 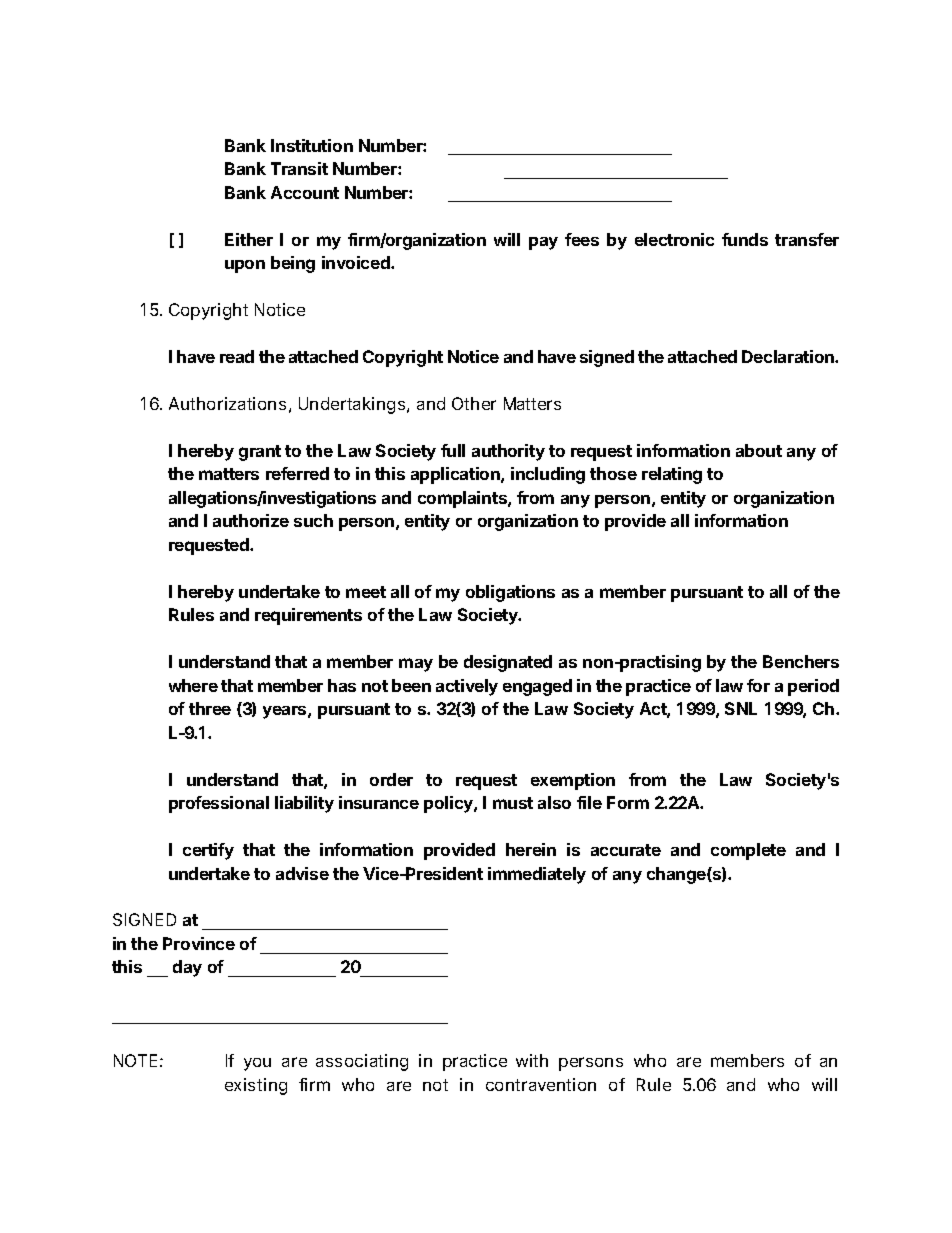 I want to click on Declaration, so click(x=789, y=356).
